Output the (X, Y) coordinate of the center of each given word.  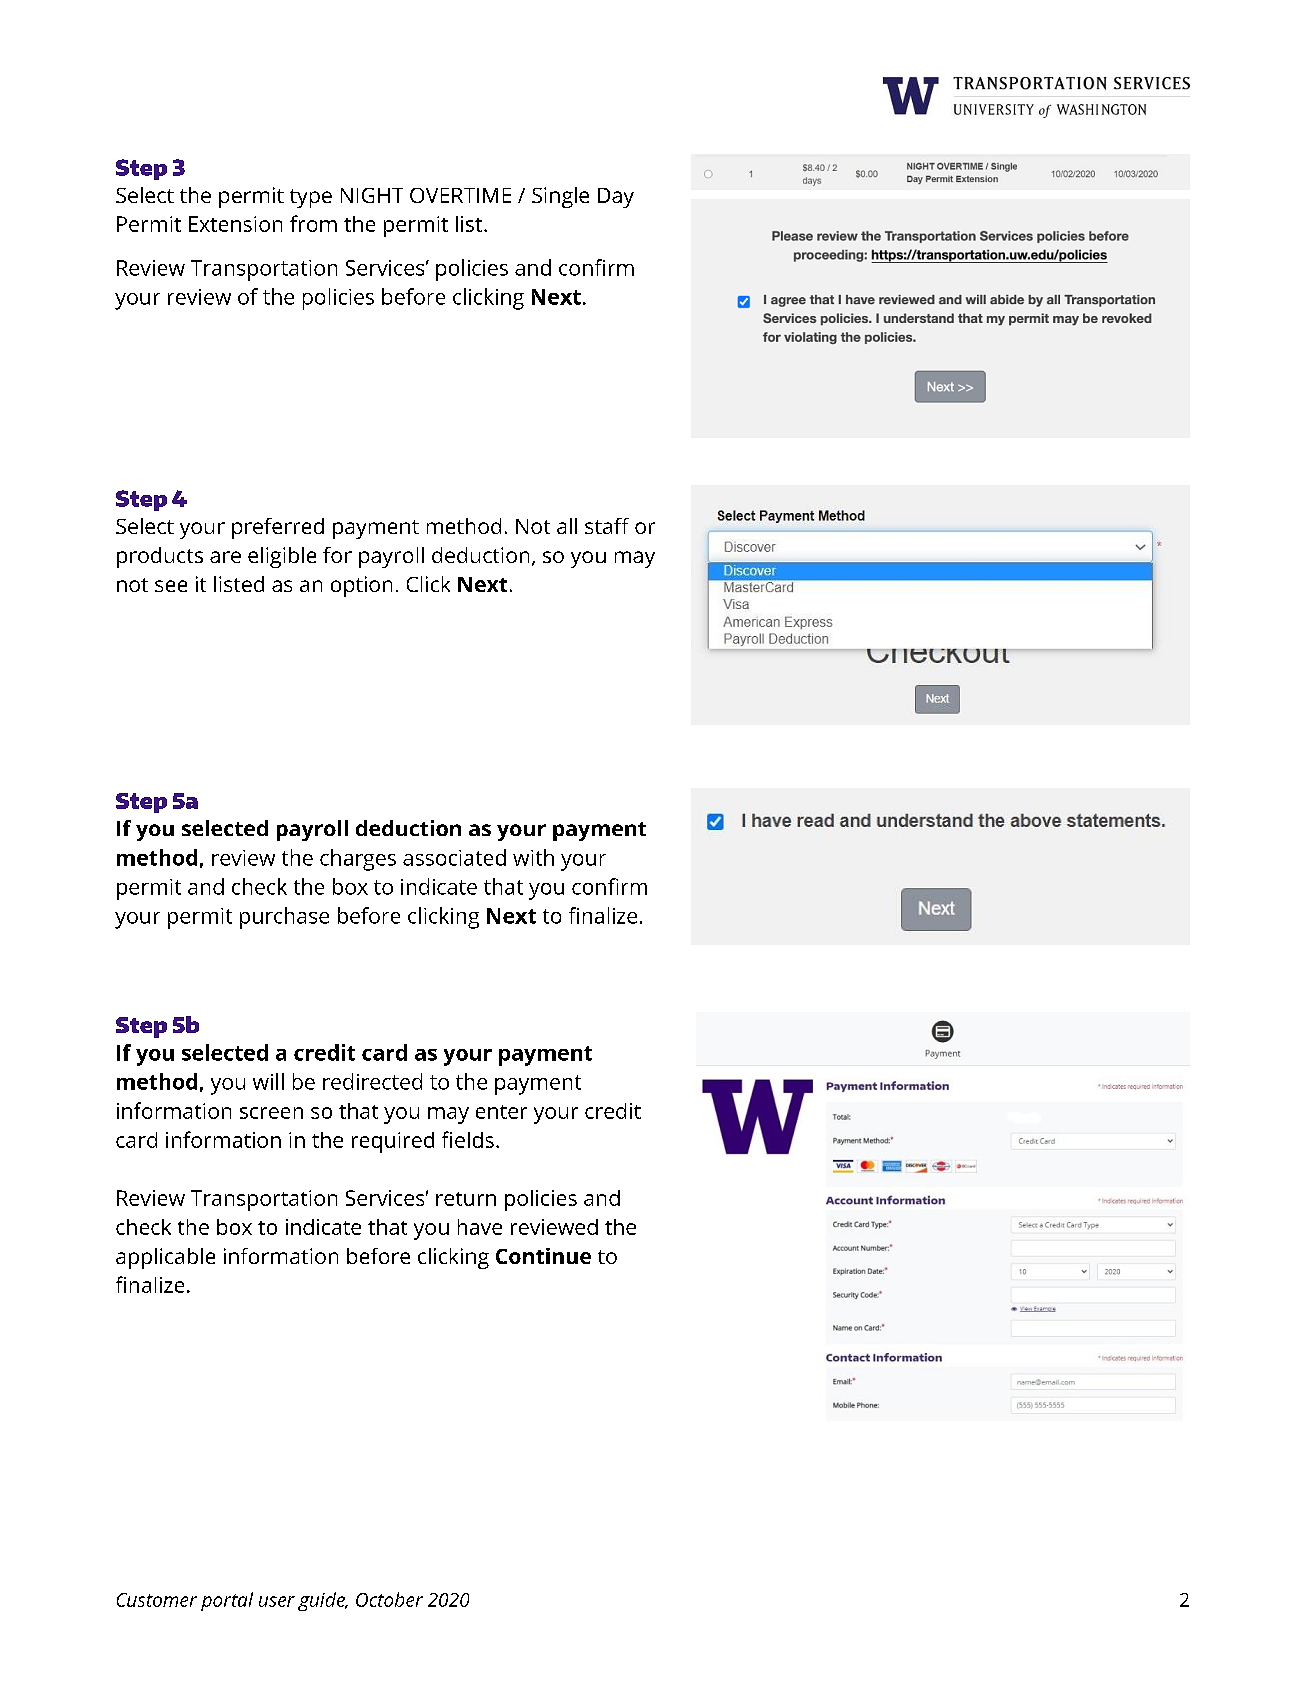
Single (560, 197)
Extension (235, 224)
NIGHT (372, 195)
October (389, 1599)
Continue (543, 1256)
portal (227, 1601)
